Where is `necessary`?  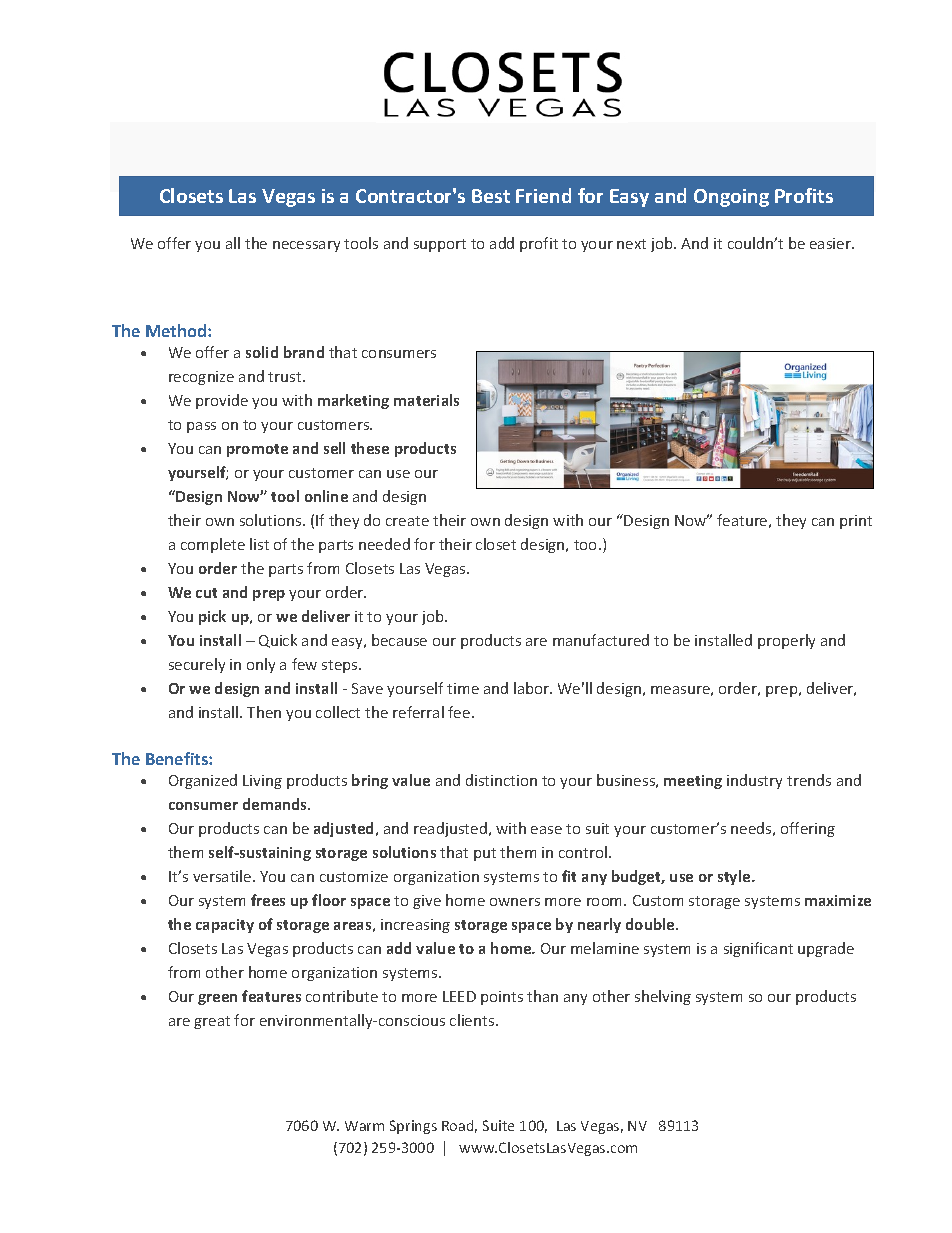
necessary is located at coordinates (306, 246).
